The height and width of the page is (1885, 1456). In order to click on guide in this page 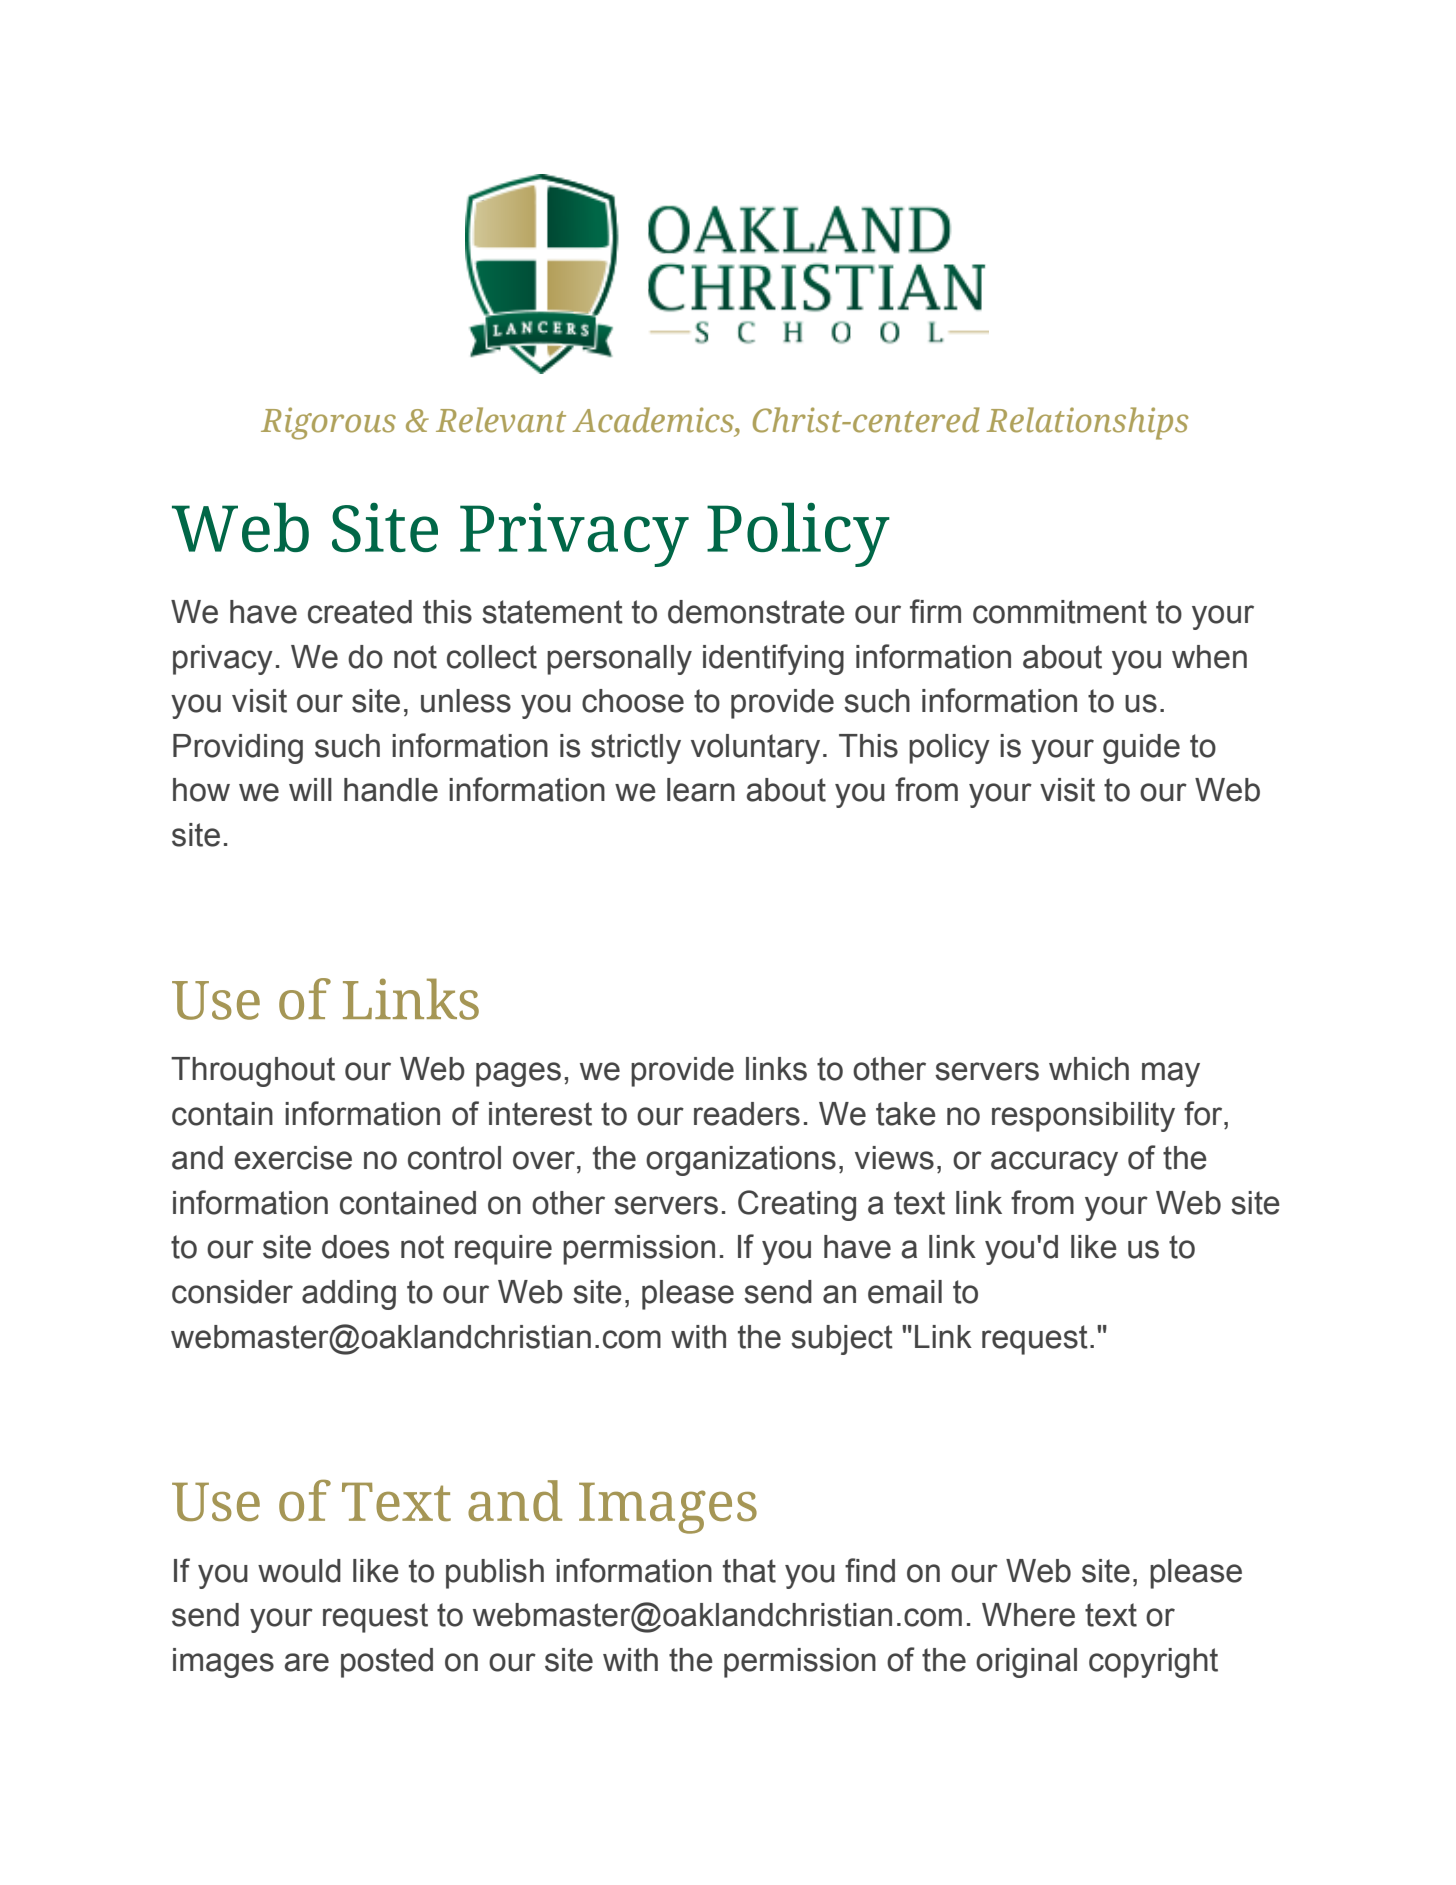, I will do `click(1141, 749)`.
